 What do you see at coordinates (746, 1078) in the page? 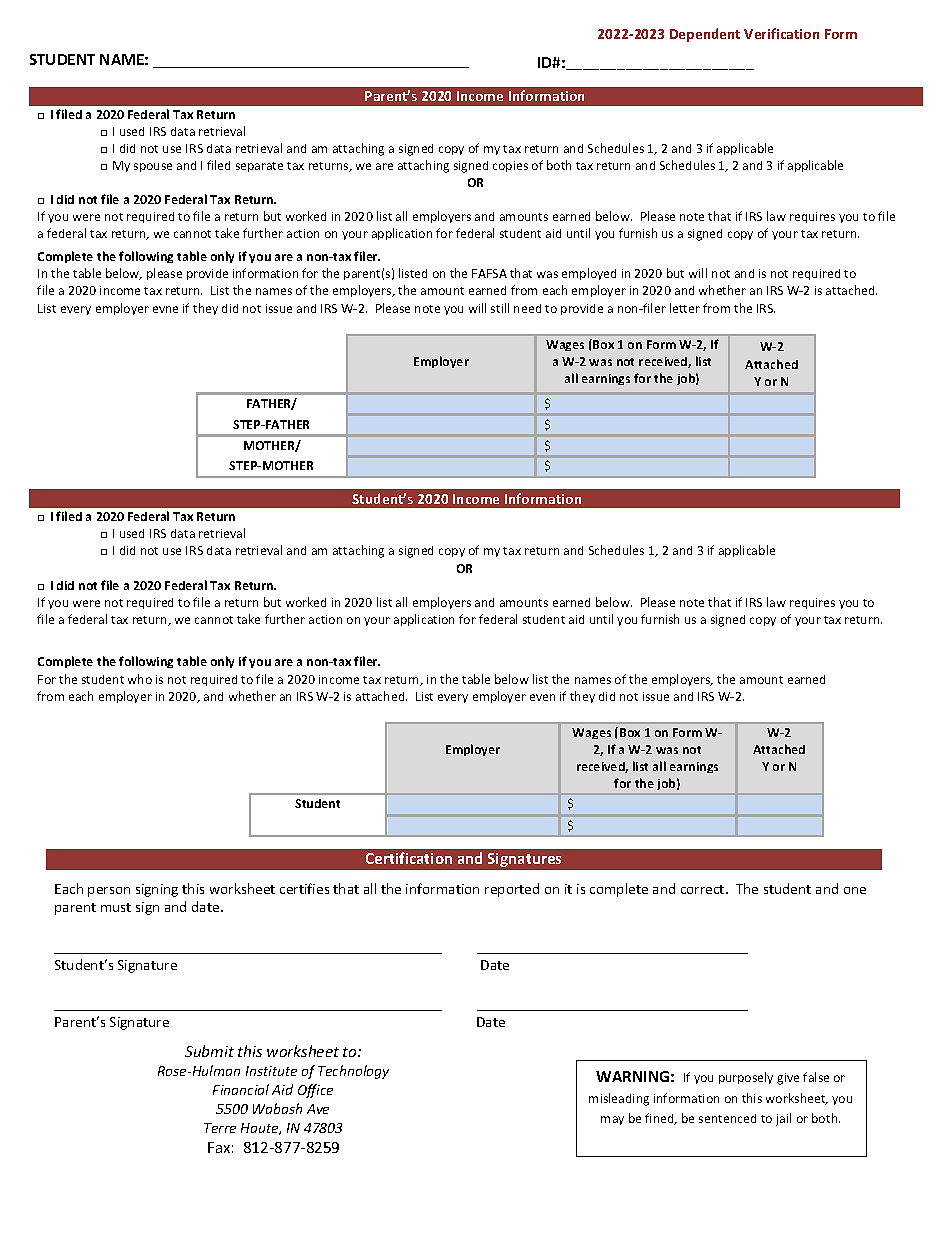
I see `purposely` at bounding box center [746, 1078].
